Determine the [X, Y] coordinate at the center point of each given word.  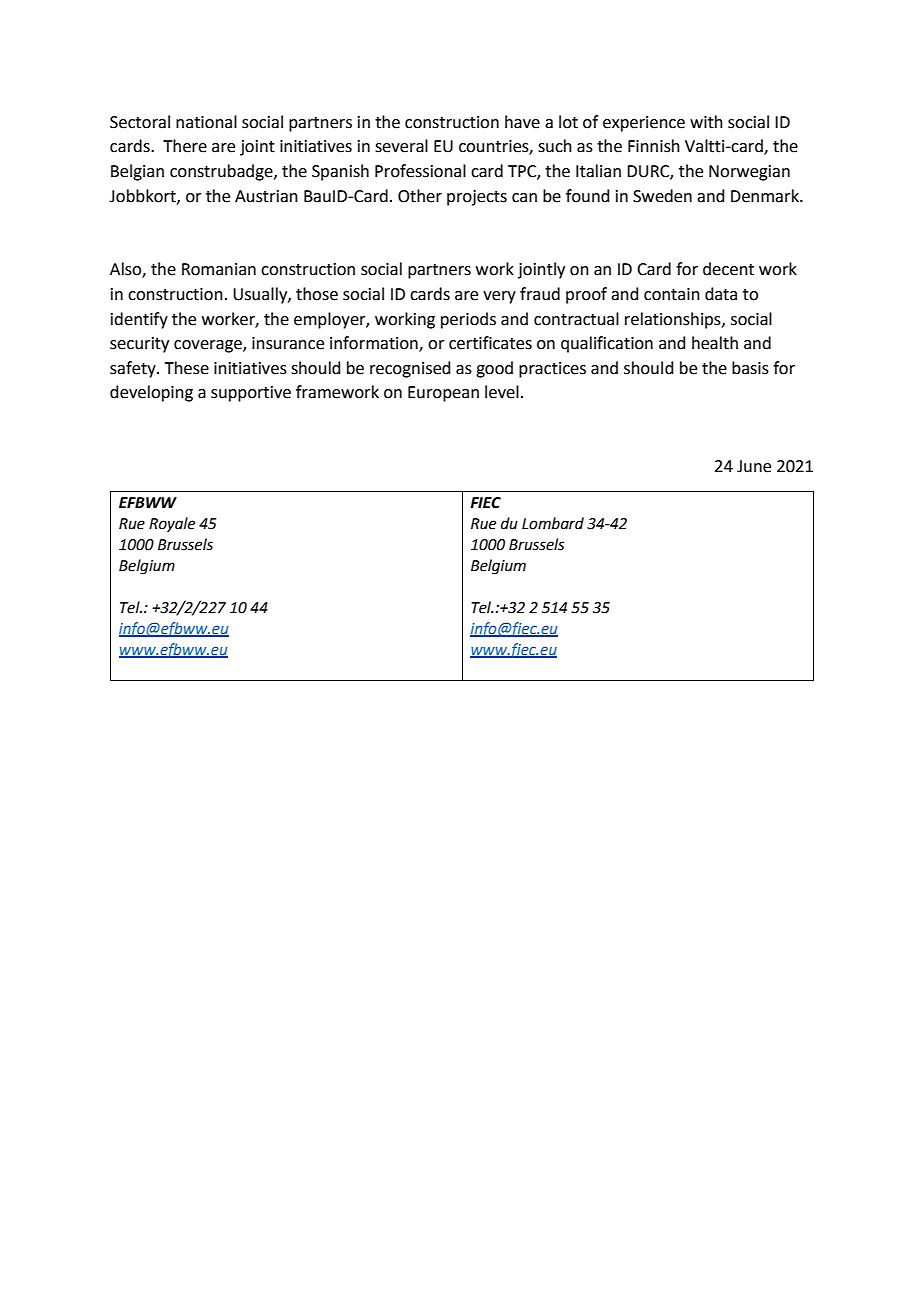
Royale [172, 524]
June [754, 466]
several [401, 146]
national [206, 122]
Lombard [553, 523]
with [706, 122]
